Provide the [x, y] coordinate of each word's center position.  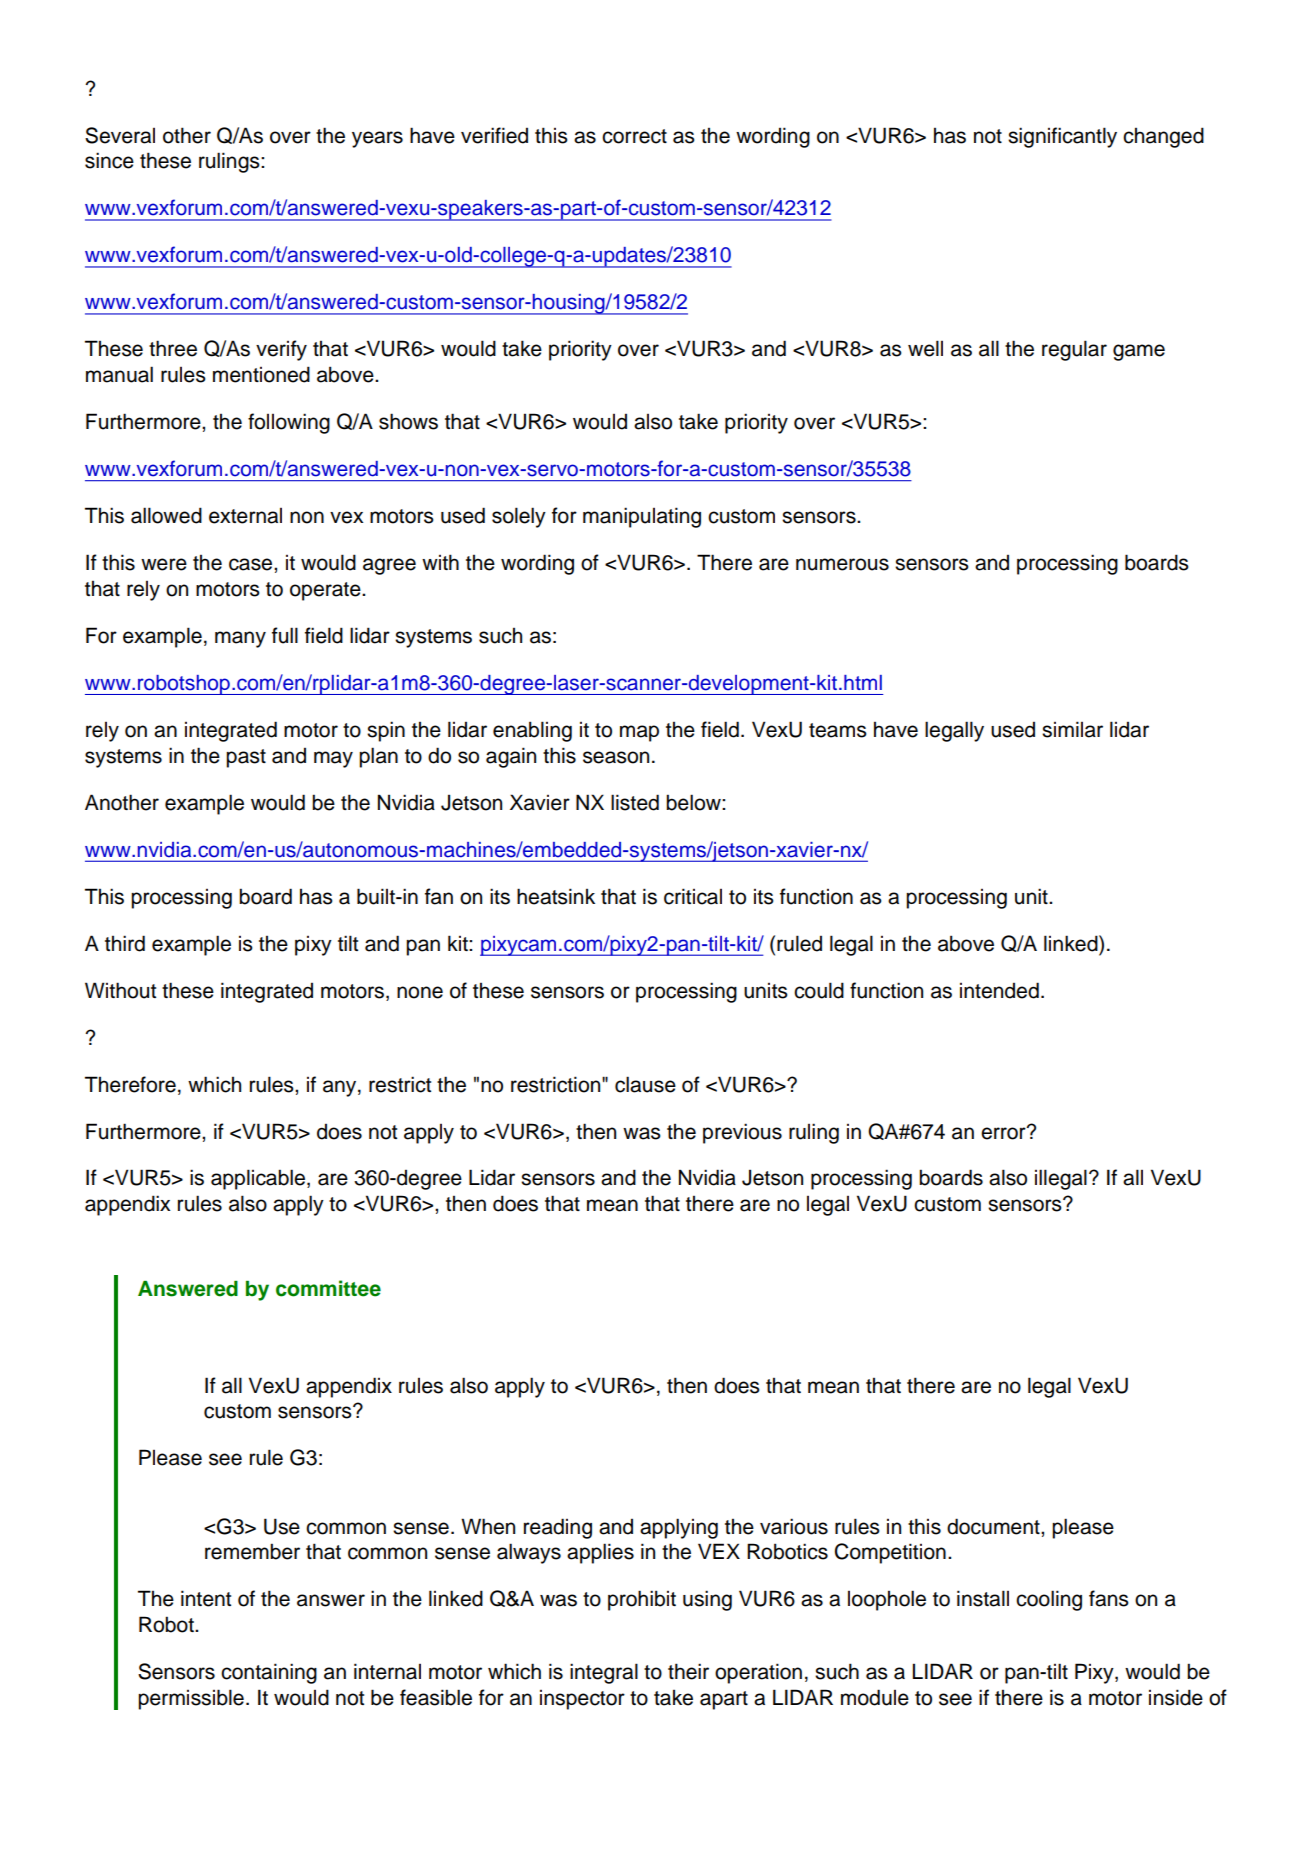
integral [604, 1673]
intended [999, 990]
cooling [1049, 1600]
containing [269, 1673]
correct [634, 136]
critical [693, 896]
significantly [1062, 137]
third [125, 943]
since [109, 160]
